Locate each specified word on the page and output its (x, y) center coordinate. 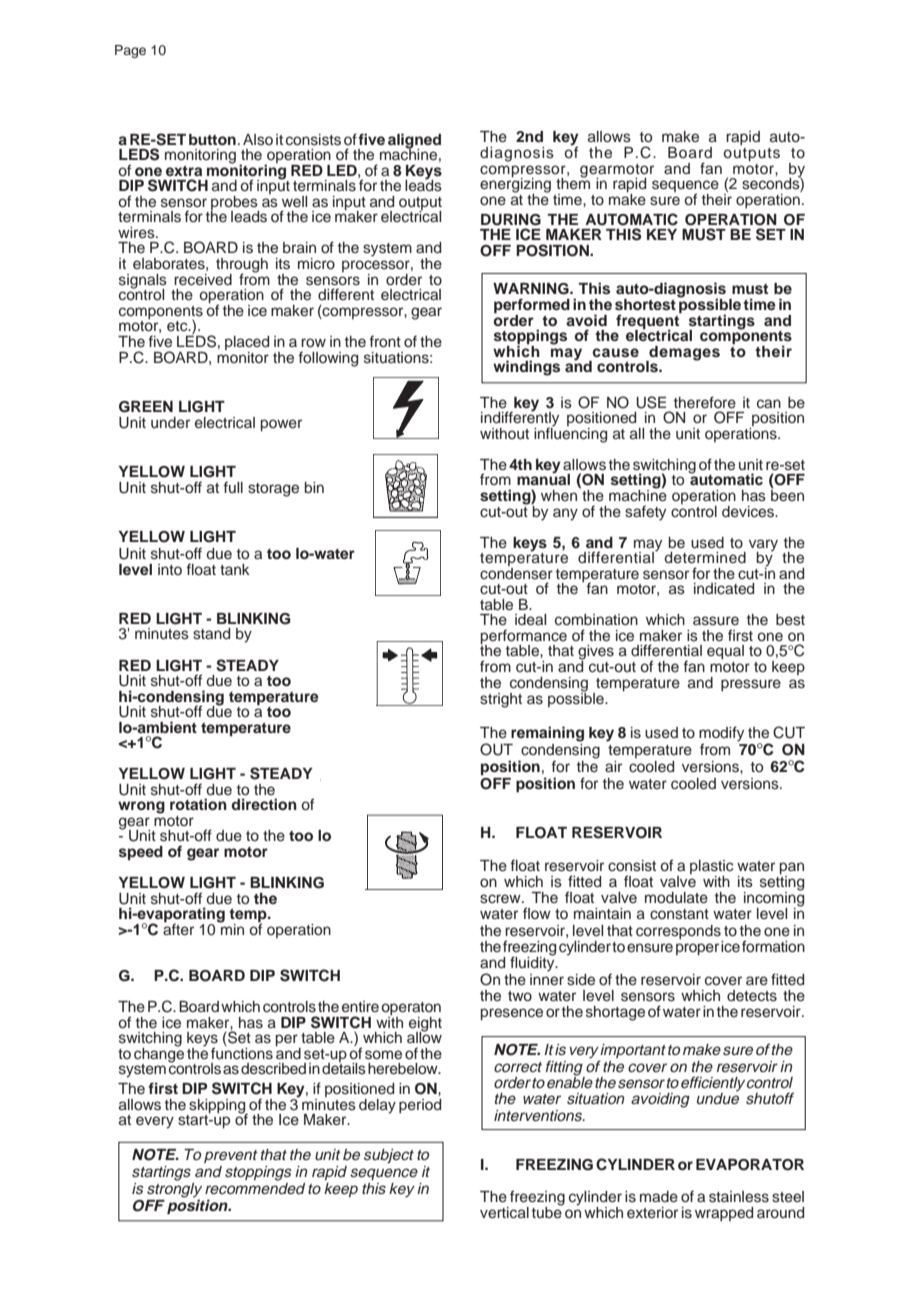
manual (543, 478)
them (573, 182)
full (233, 487)
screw (501, 899)
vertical (504, 1213)
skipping (217, 1107)
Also (258, 140)
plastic (711, 867)
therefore (705, 402)
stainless (739, 1197)
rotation (198, 804)
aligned (414, 142)
